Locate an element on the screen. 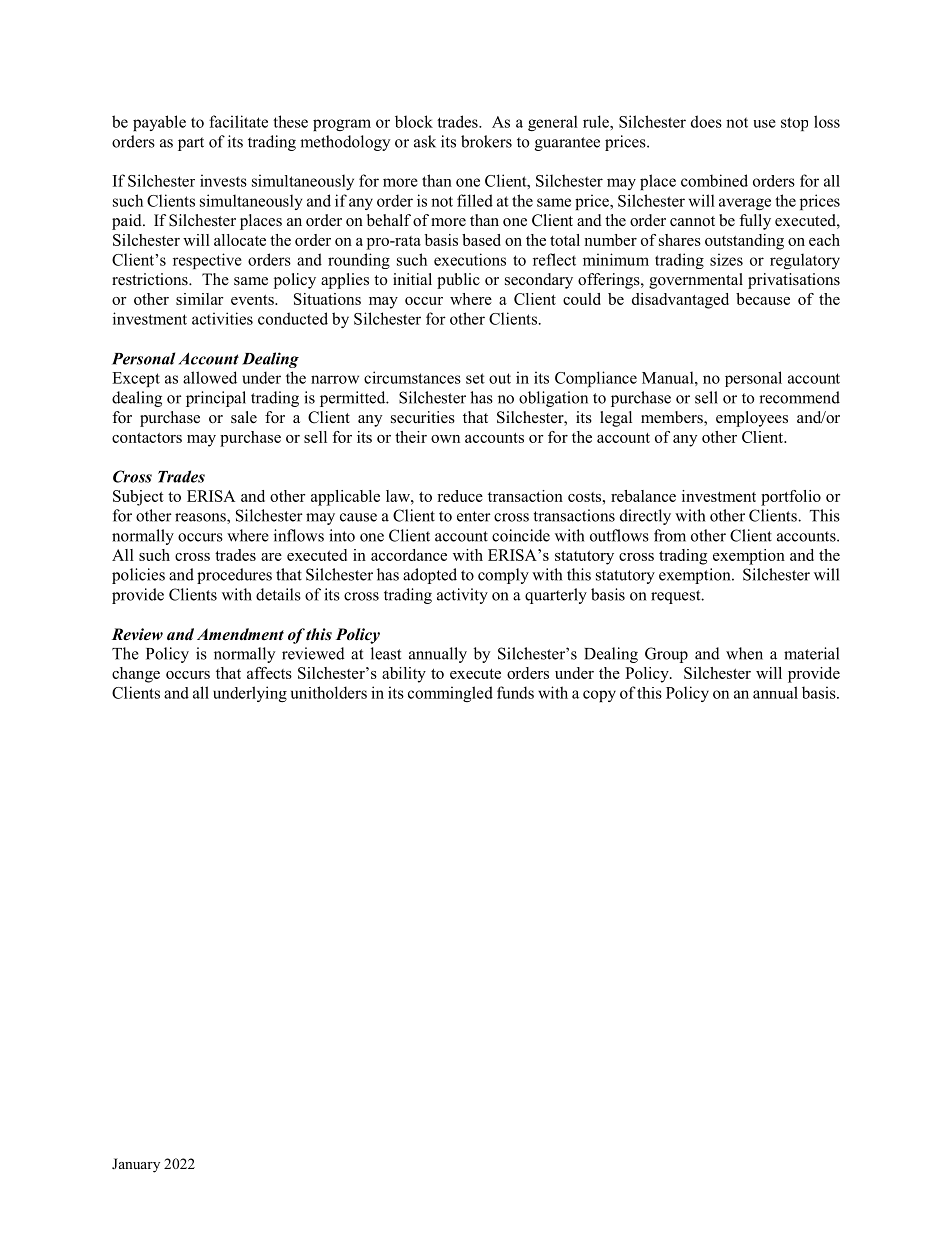  activity is located at coordinates (462, 596).
